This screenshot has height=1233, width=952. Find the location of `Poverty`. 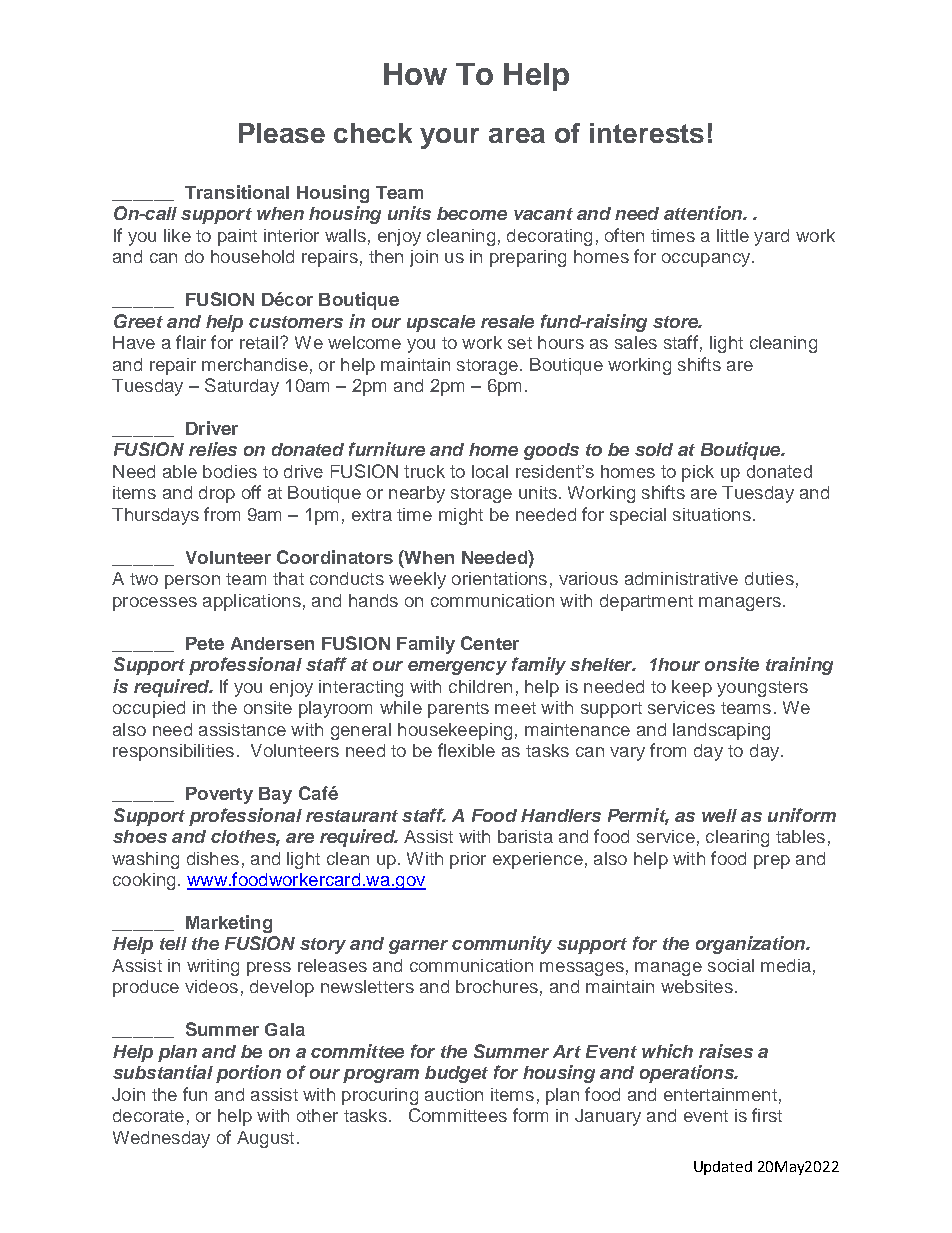

Poverty is located at coordinates (219, 795).
